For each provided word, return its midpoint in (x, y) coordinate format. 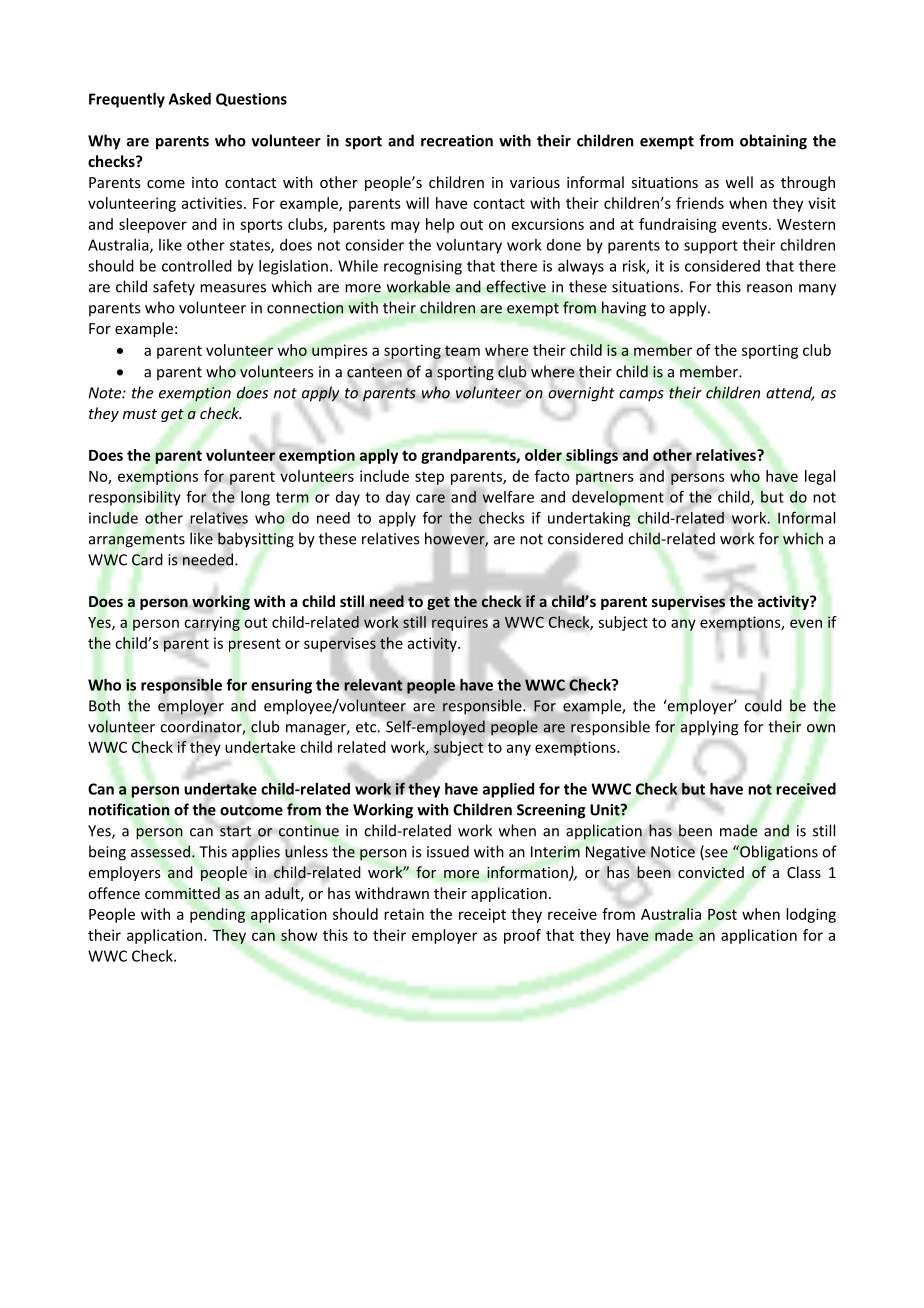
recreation (457, 141)
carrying (212, 624)
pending (217, 915)
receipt (482, 915)
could (763, 705)
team (462, 351)
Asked (190, 99)
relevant (373, 685)
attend (790, 393)
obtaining (773, 142)
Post (722, 914)
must (140, 414)
